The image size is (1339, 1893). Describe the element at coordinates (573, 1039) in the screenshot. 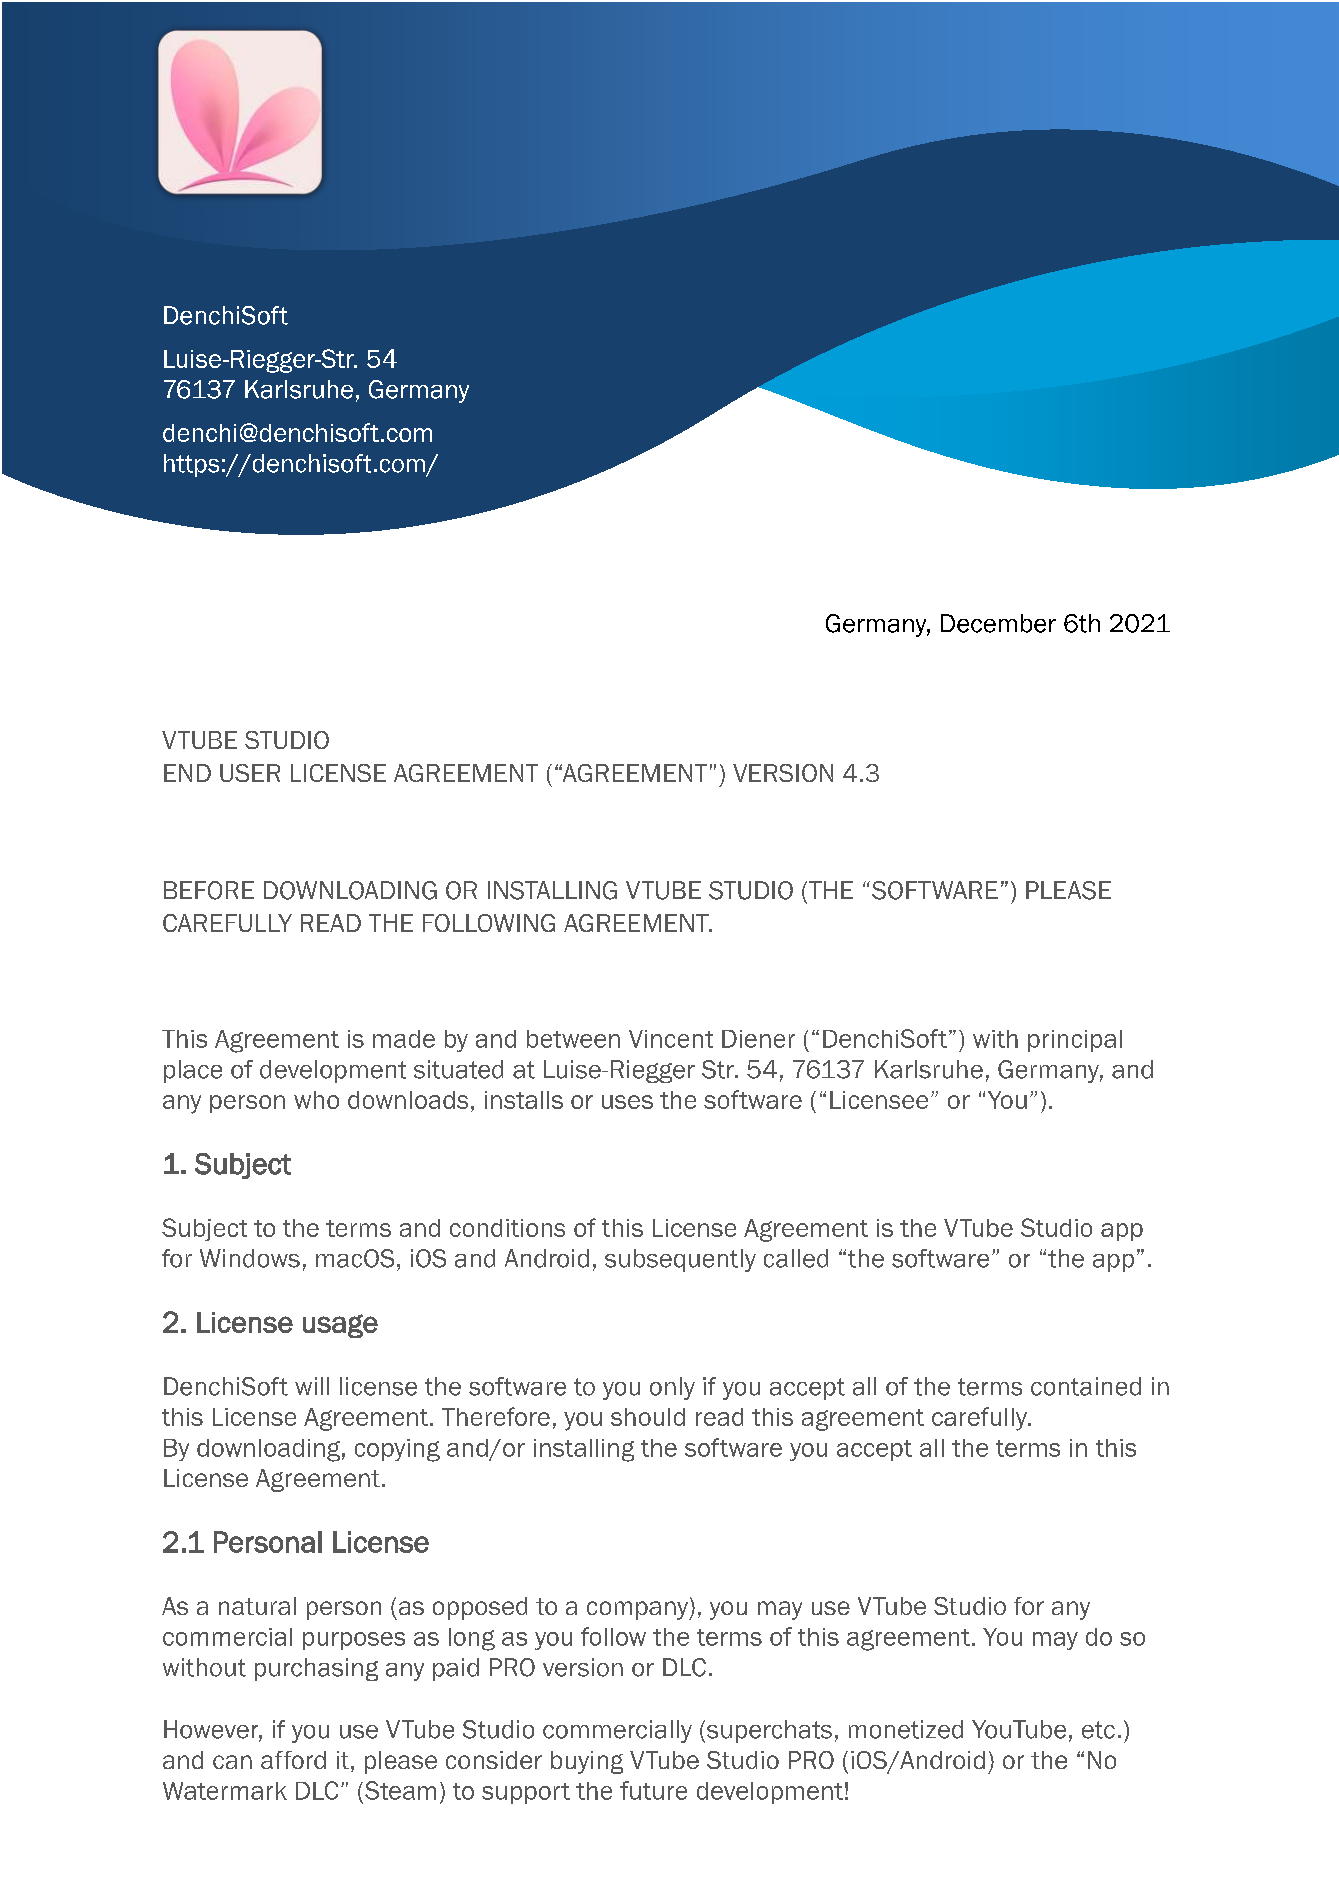

I see `between` at that location.
